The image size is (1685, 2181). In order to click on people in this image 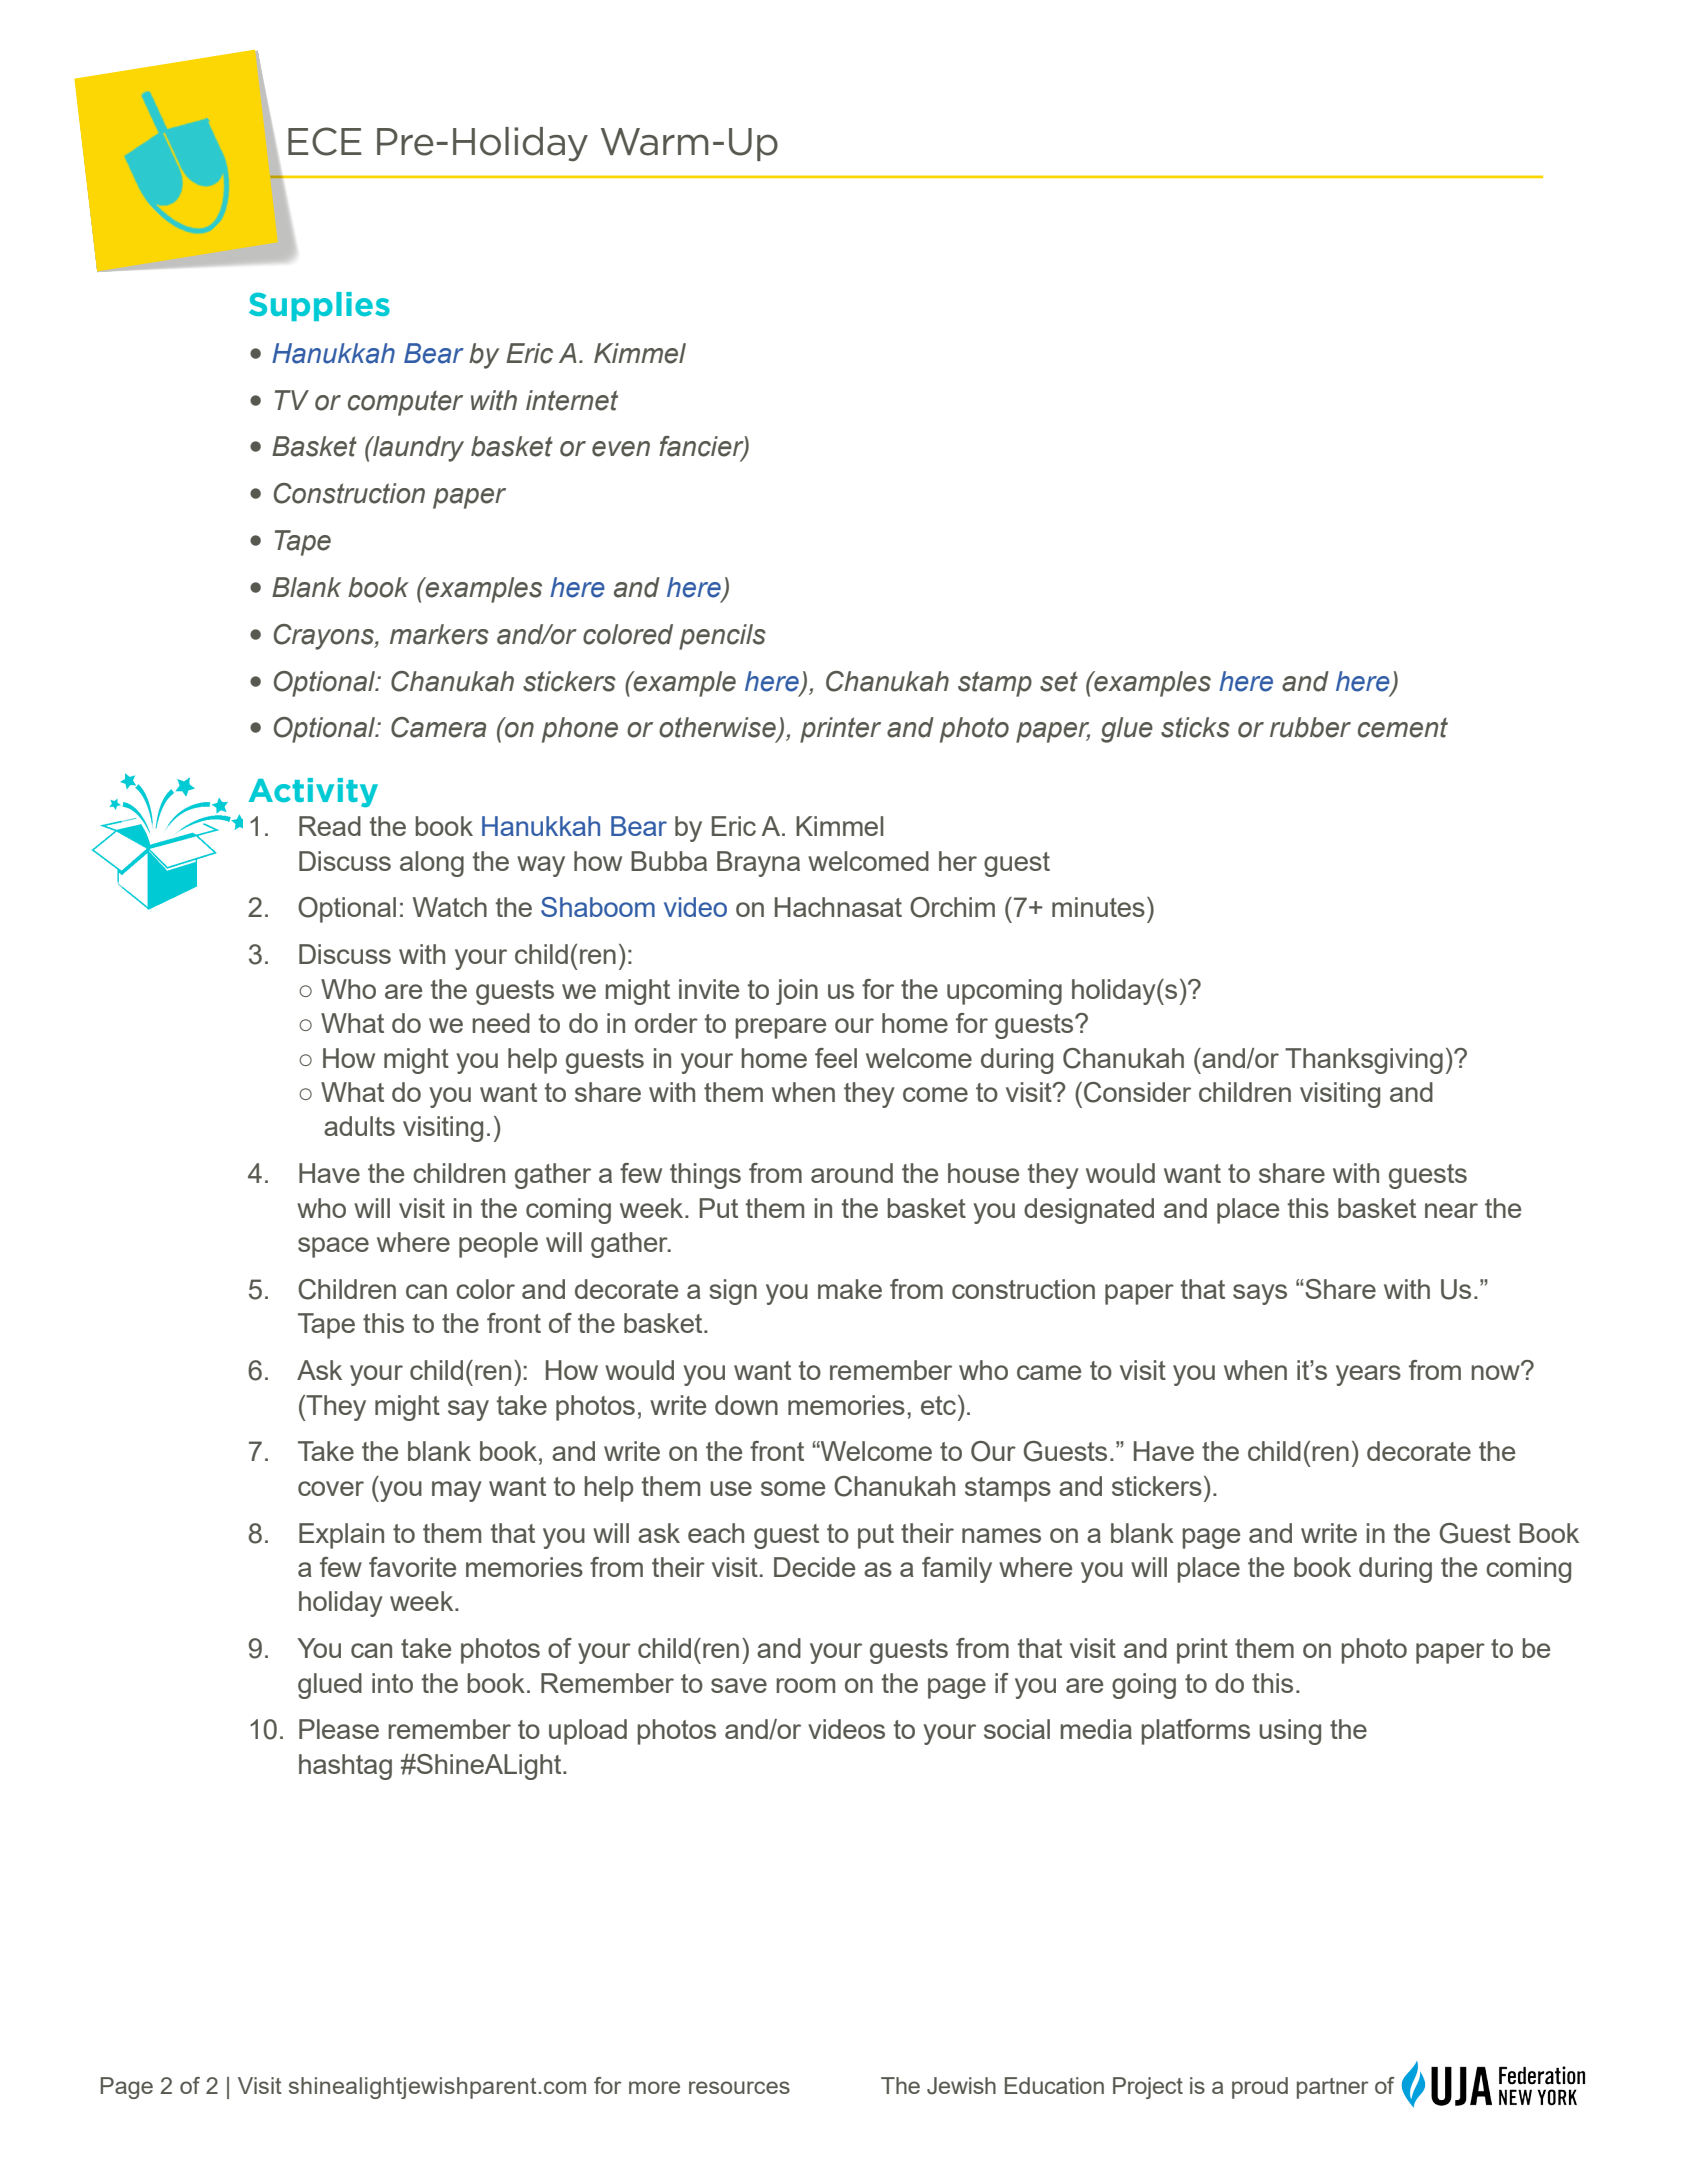, I will do `click(498, 1245)`.
